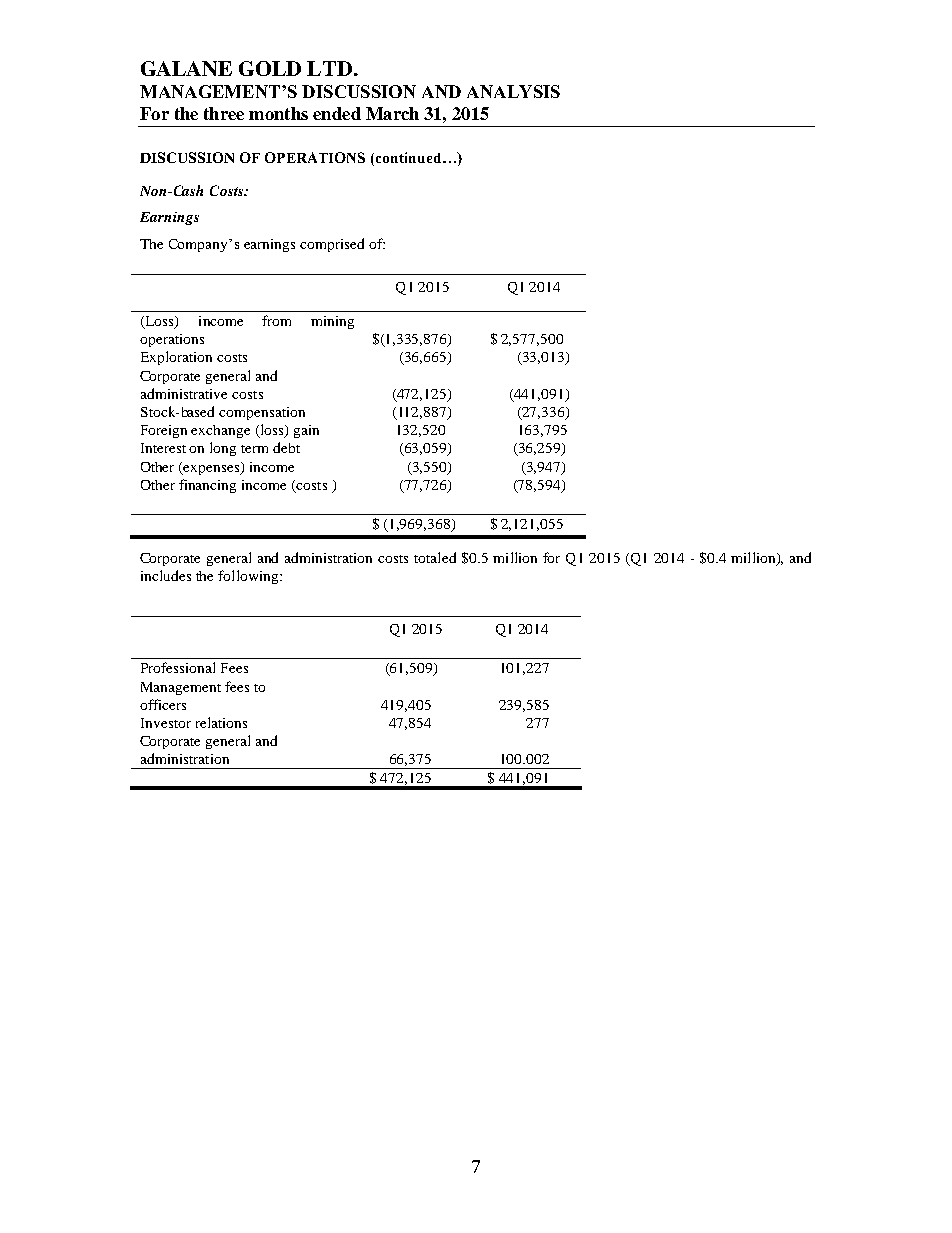 The image size is (952, 1233). What do you see at coordinates (435, 557) in the screenshot?
I see `totaled` at bounding box center [435, 557].
